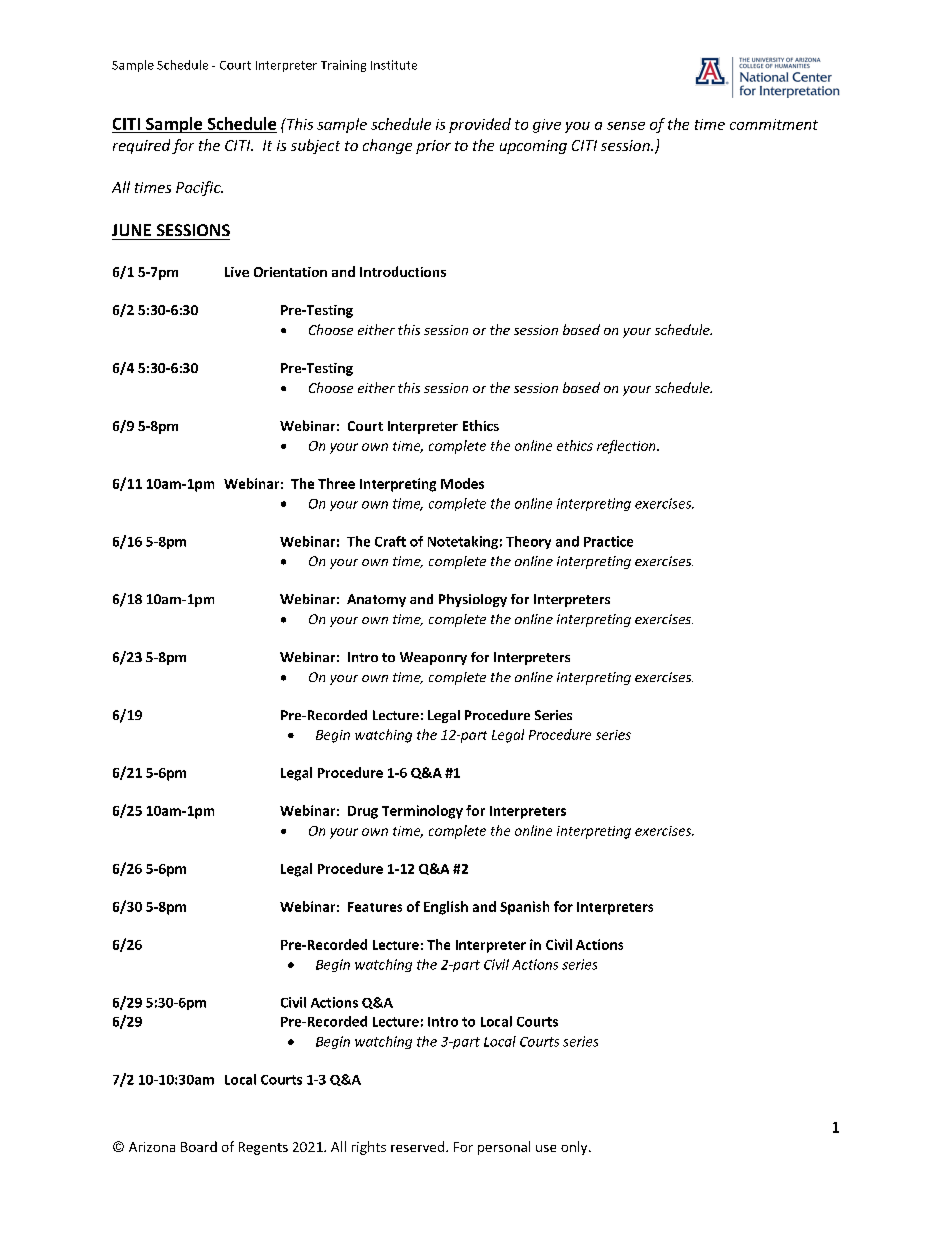  Describe the element at coordinates (608, 541) in the document. I see `Practice` at that location.
